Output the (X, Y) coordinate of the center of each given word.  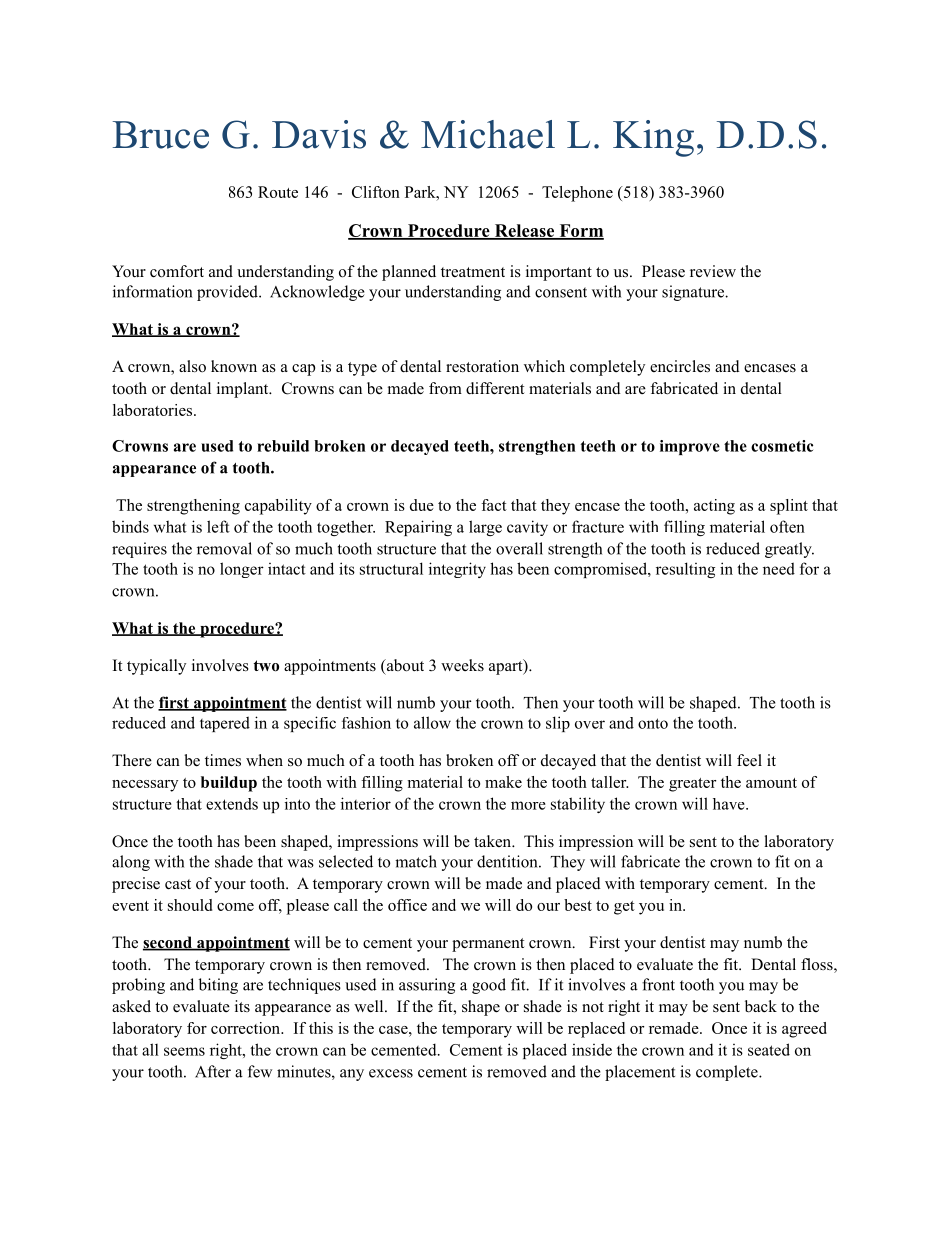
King (653, 138)
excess (391, 1073)
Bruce (161, 135)
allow (432, 722)
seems (184, 1051)
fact (494, 505)
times (223, 760)
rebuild (283, 446)
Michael (488, 134)
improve (690, 447)
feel (749, 760)
